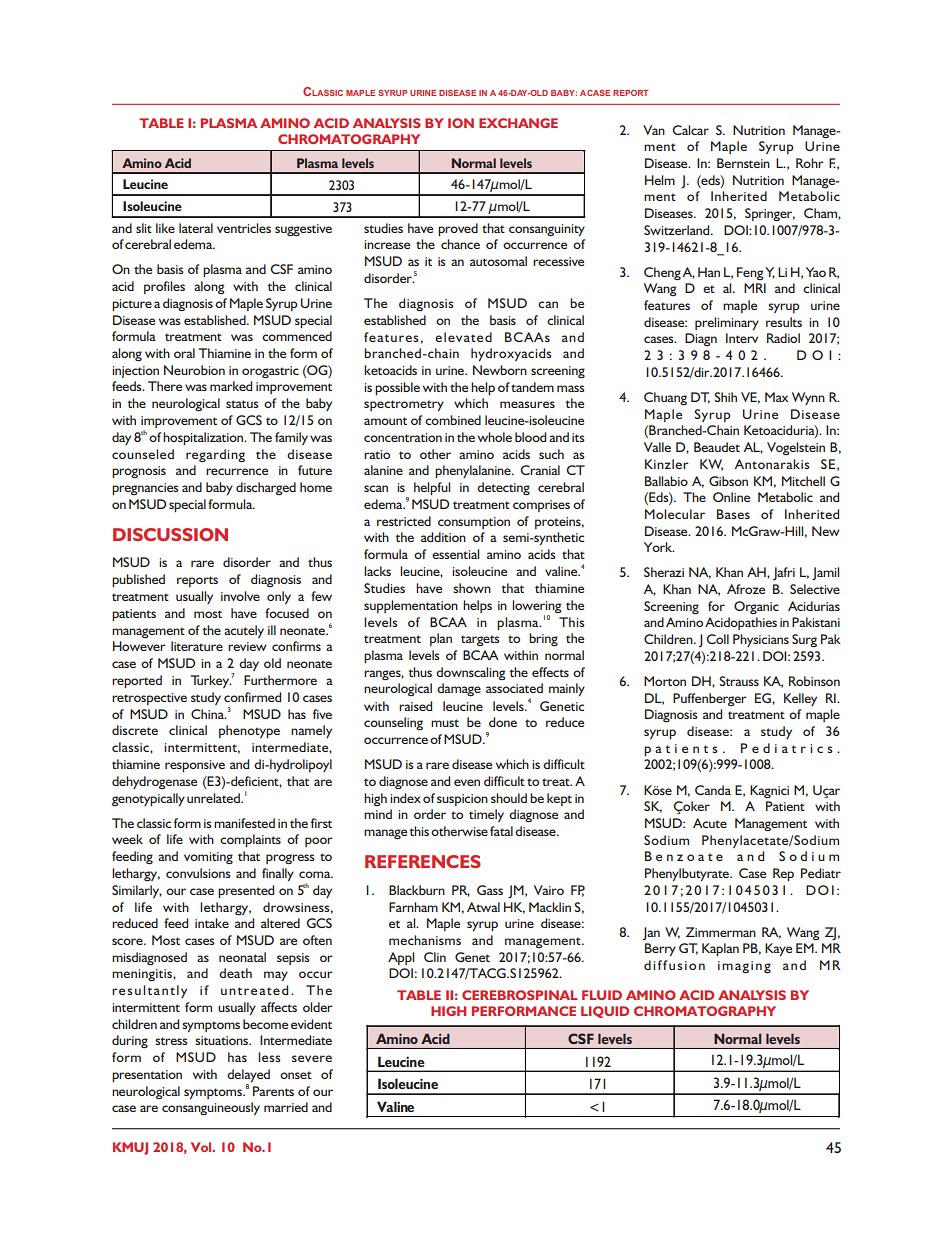  Describe the element at coordinates (248, 1075) in the image. I see `delayed` at that location.
